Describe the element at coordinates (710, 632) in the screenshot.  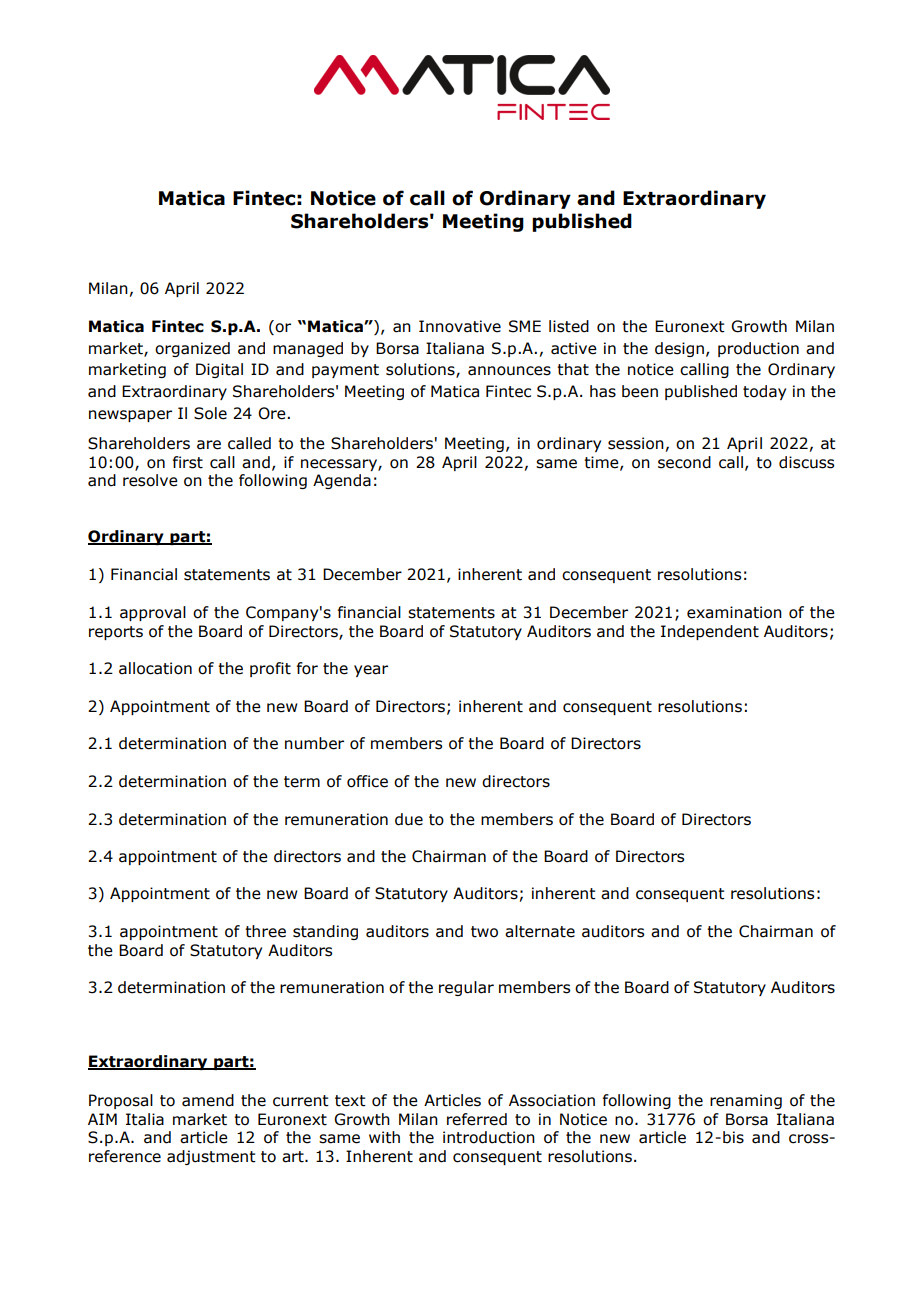
I see `Independent` at that location.
